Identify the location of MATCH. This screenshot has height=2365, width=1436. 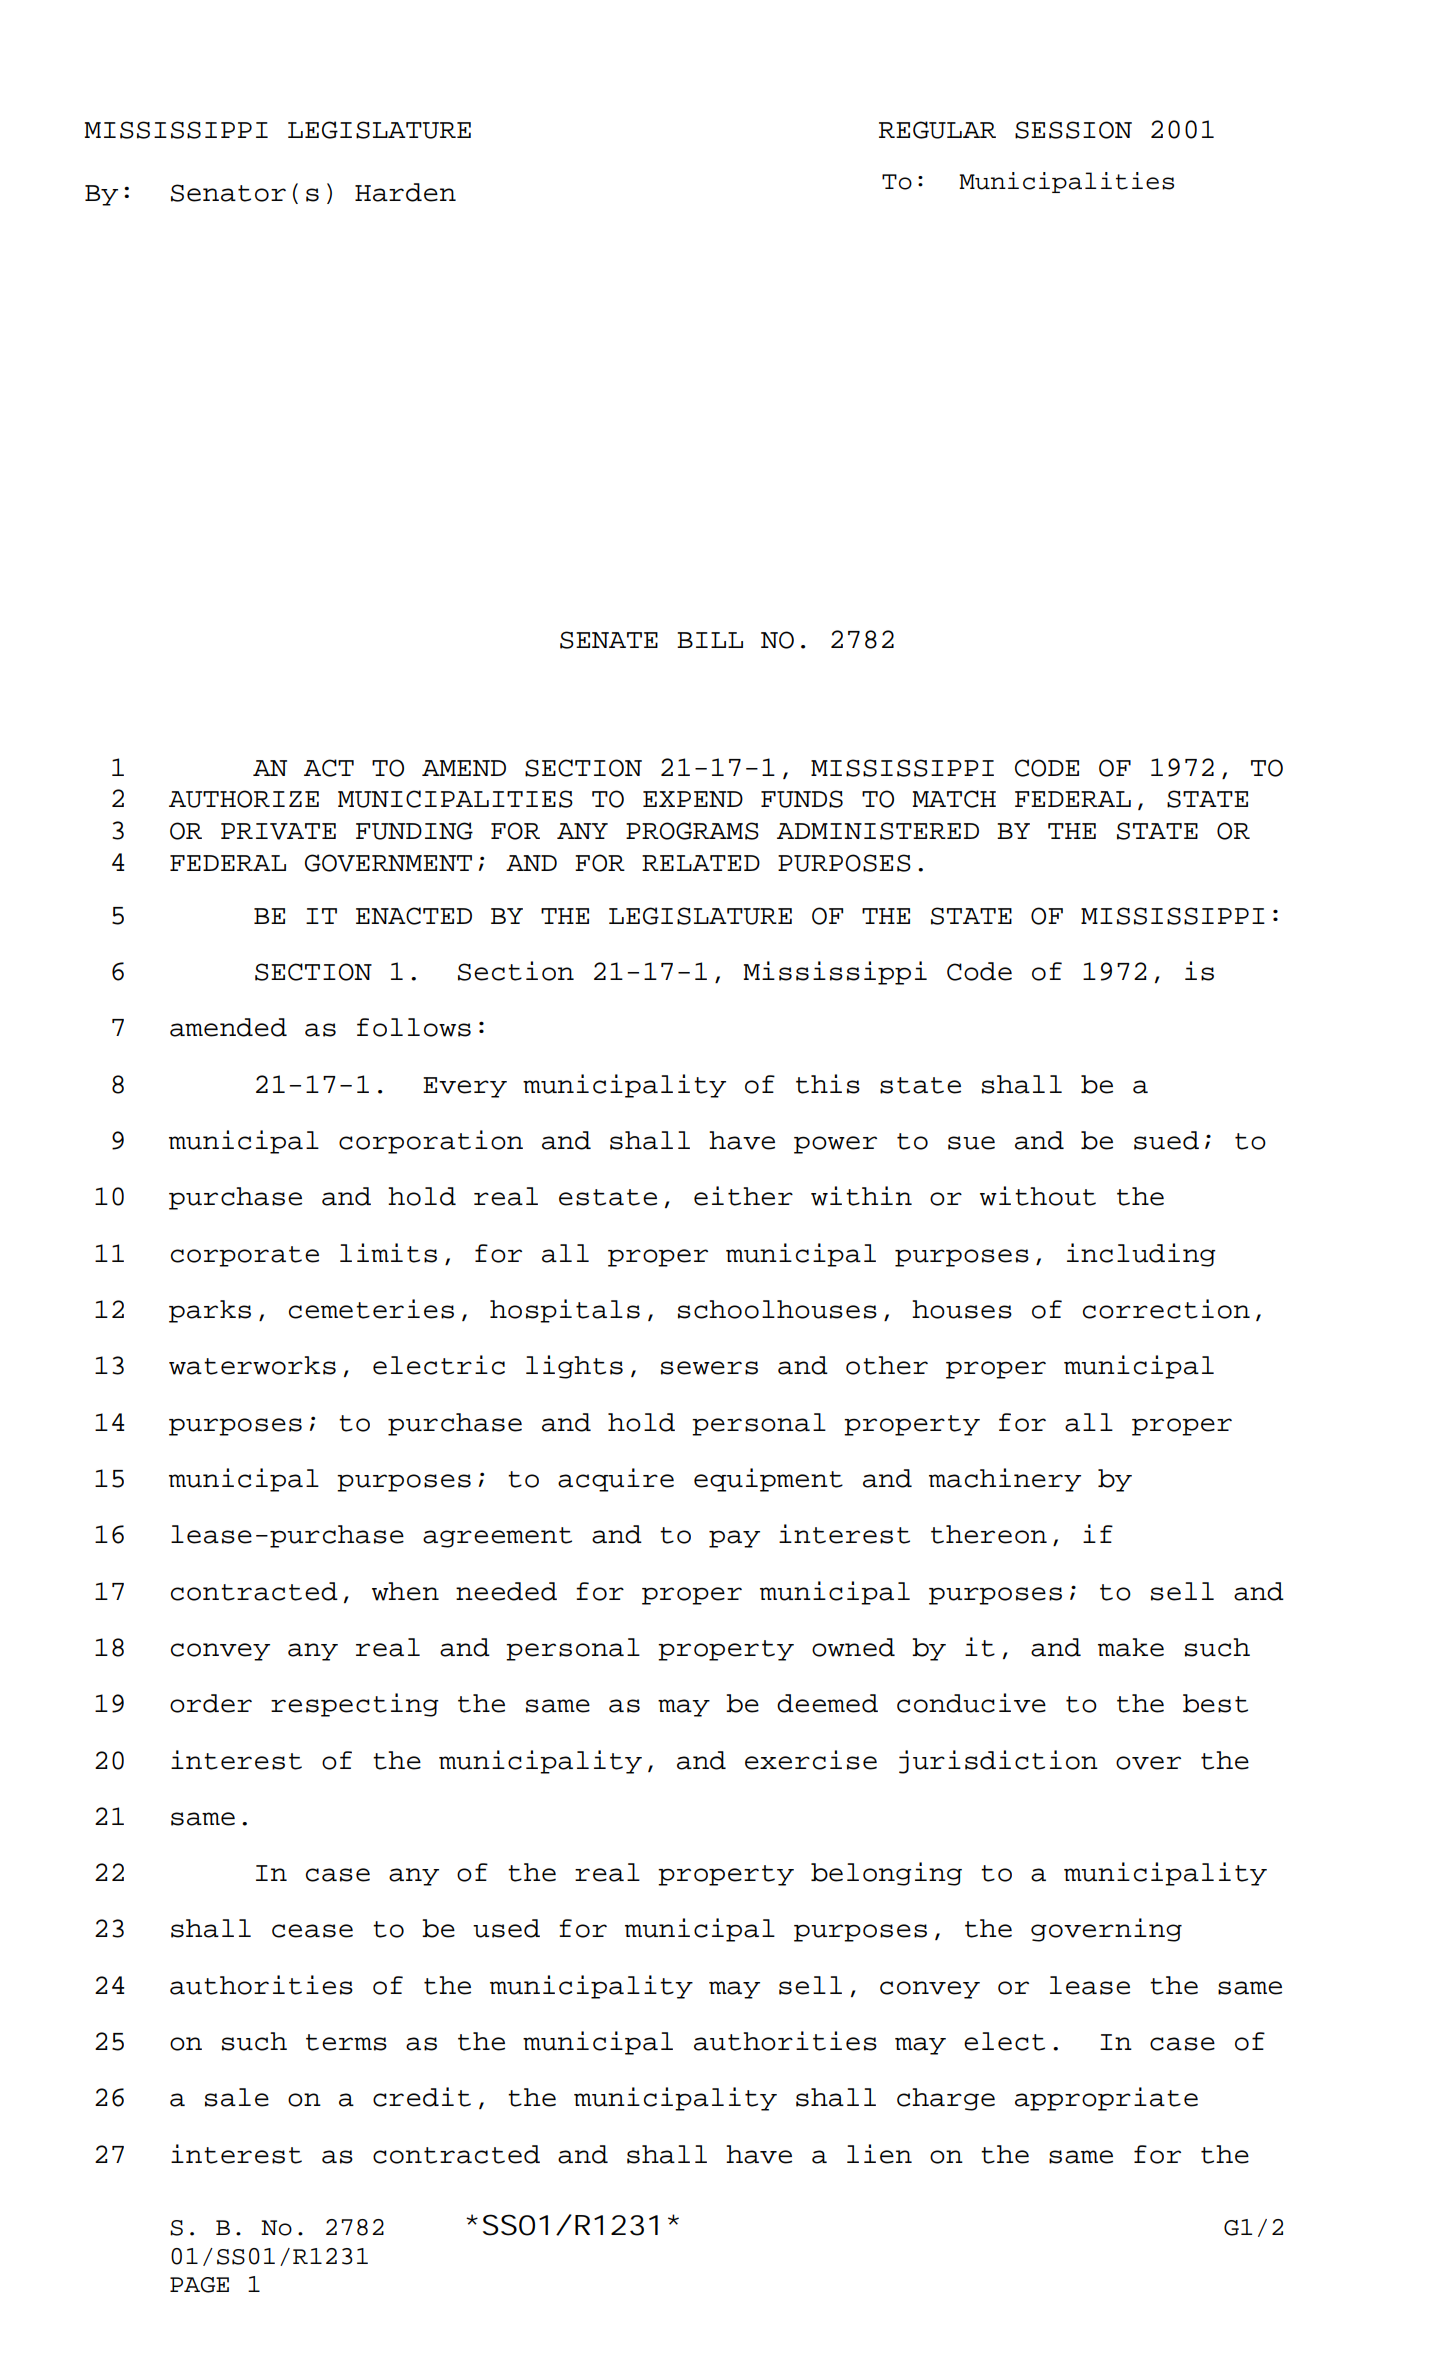
(954, 799).
